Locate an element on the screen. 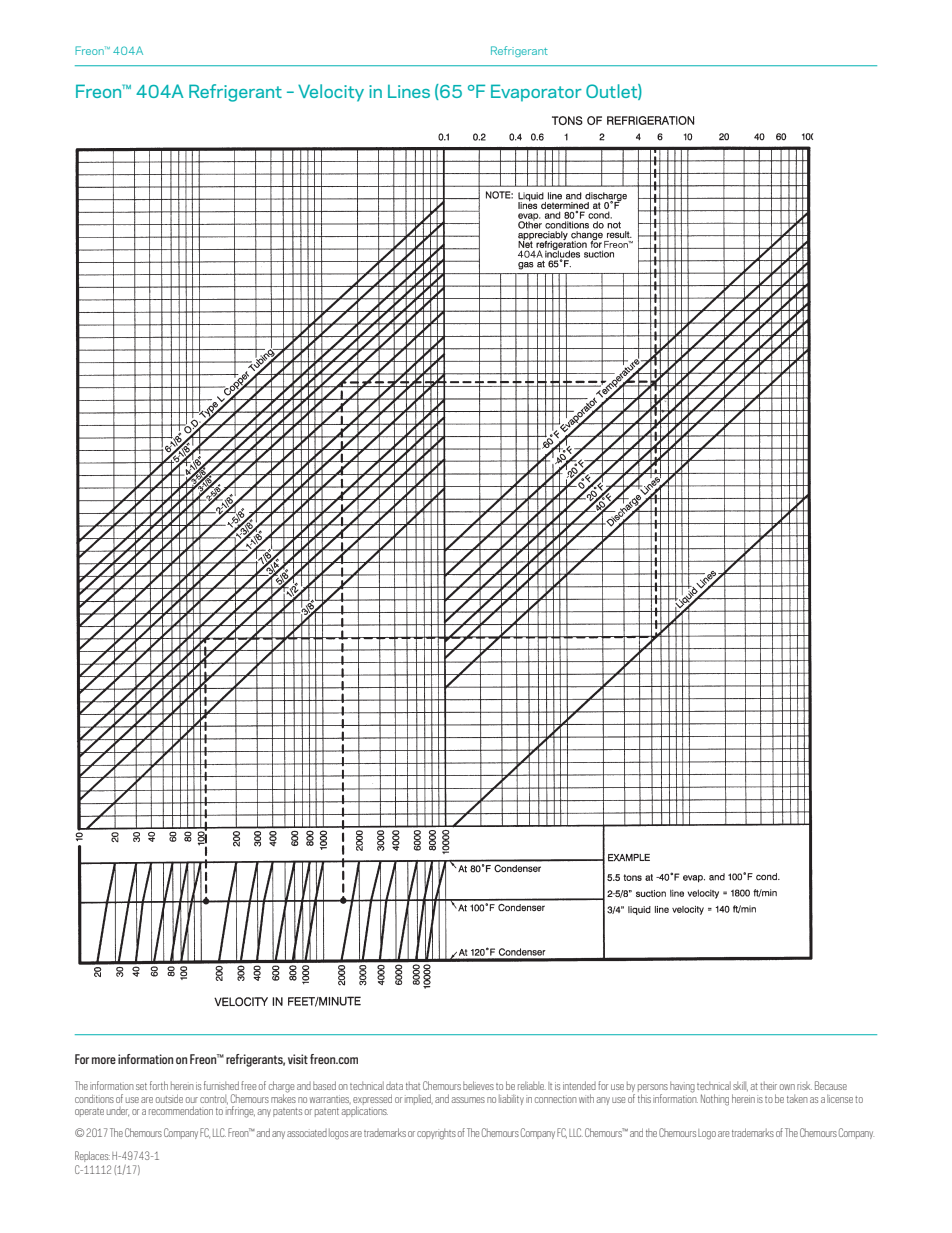 Image resolution: width=952 pixels, height=1233 pixels. furnished is located at coordinates (221, 1085).
